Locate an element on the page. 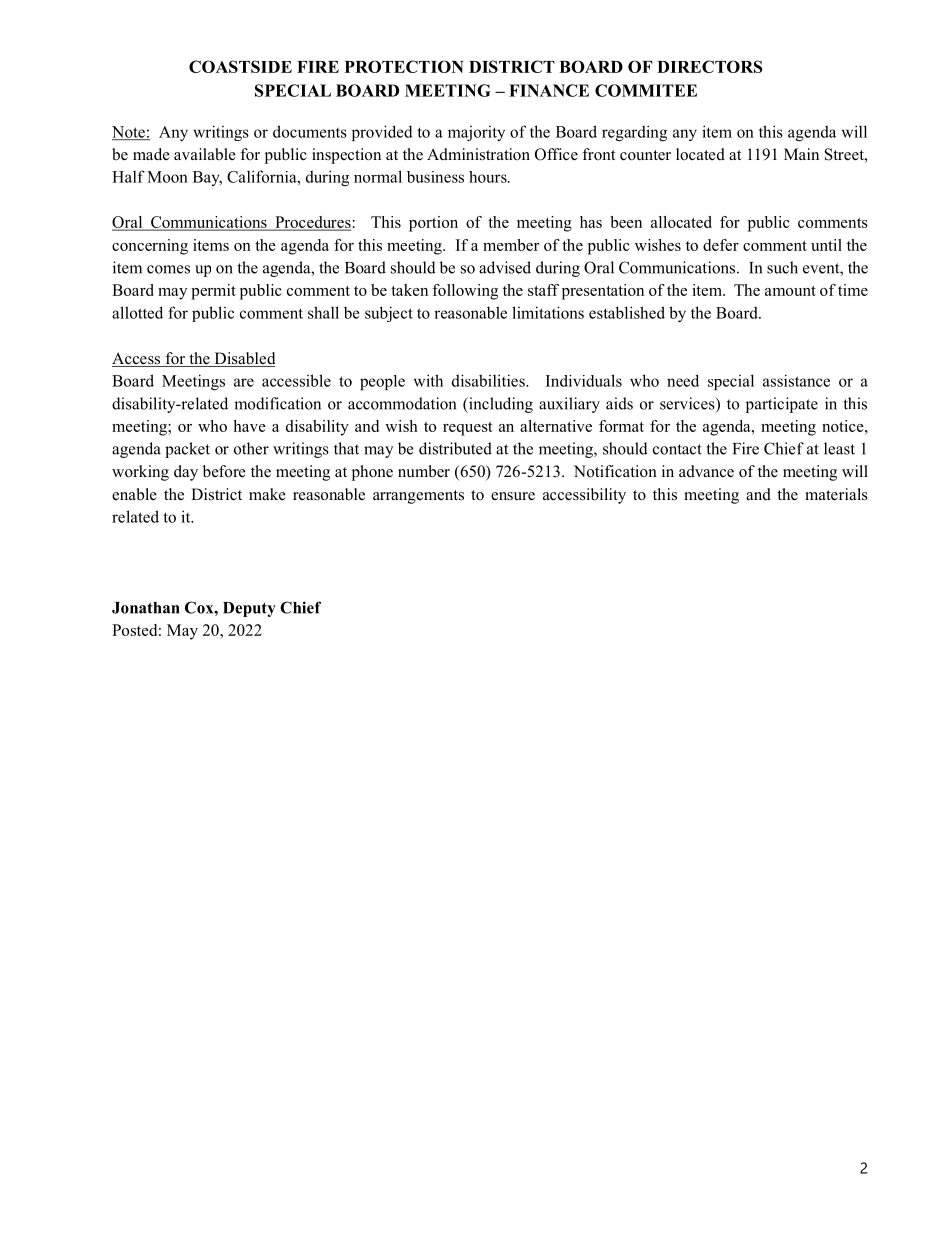 Image resolution: width=952 pixels, height=1233 pixels. FINANCE is located at coordinates (549, 90).
